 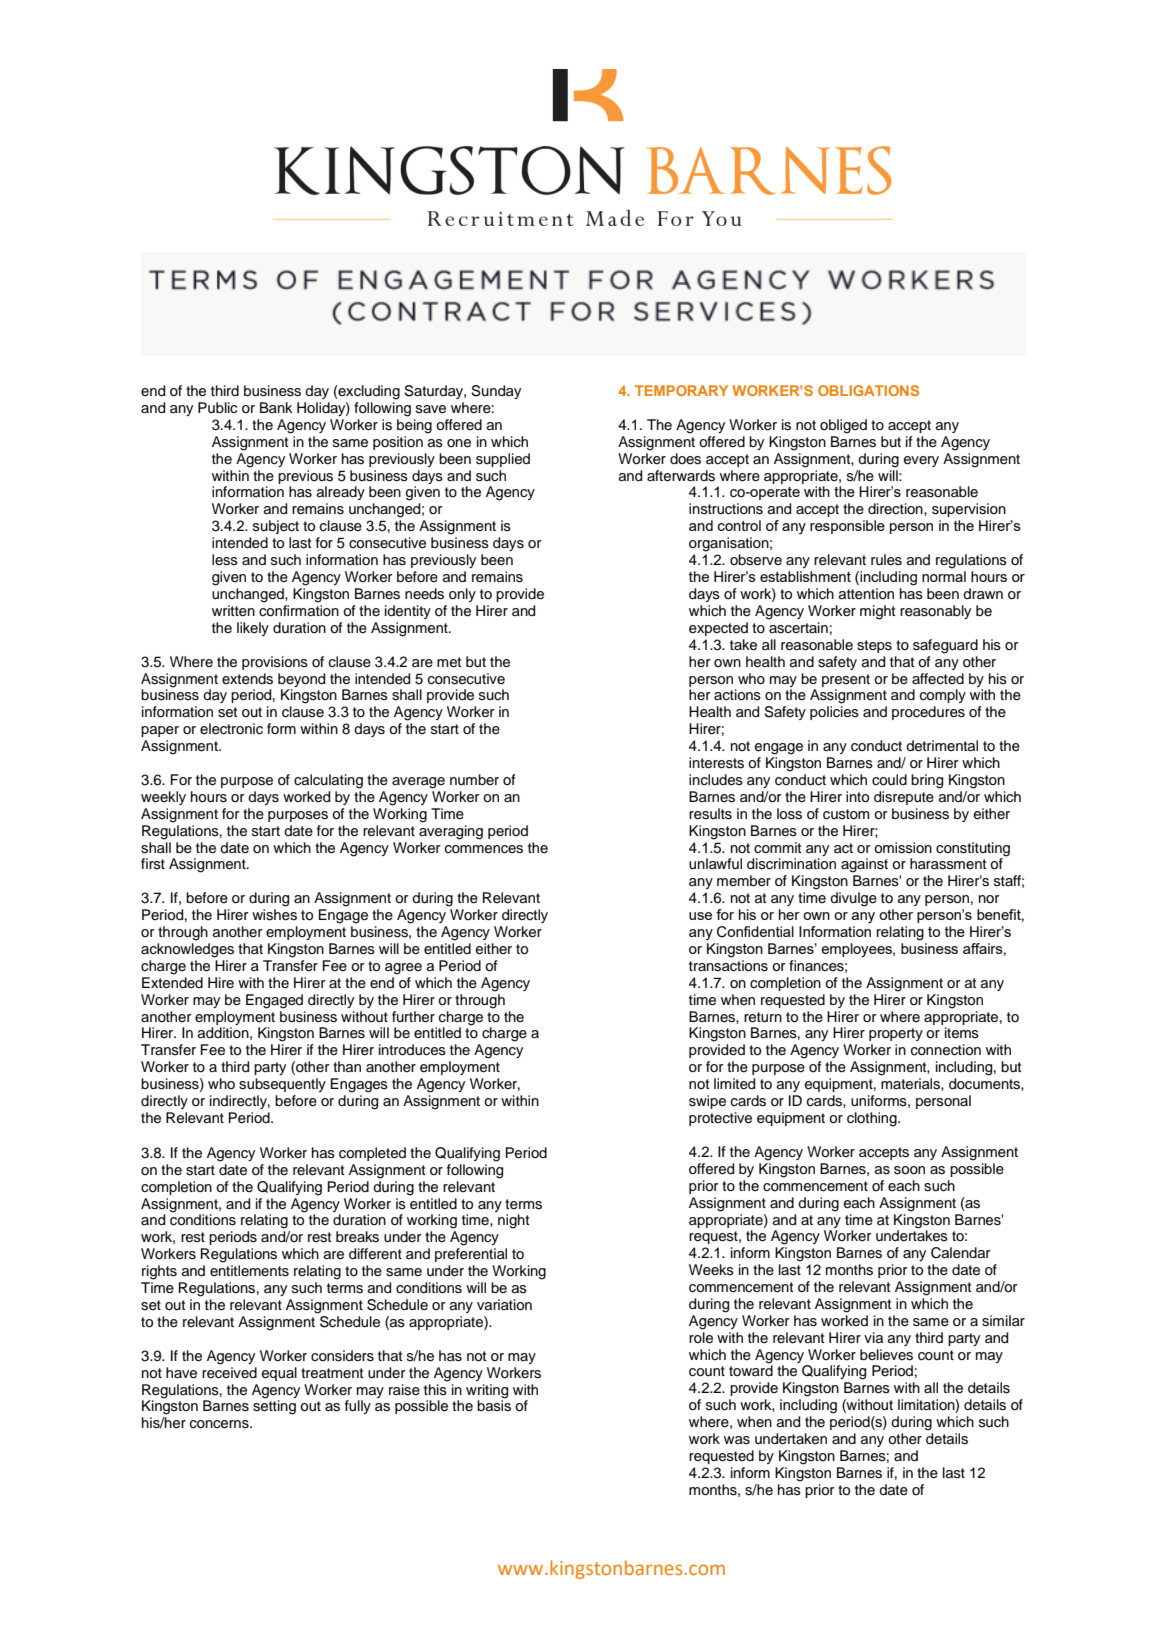 What do you see at coordinates (276, 407) in the document?
I see `Bank` at bounding box center [276, 407].
